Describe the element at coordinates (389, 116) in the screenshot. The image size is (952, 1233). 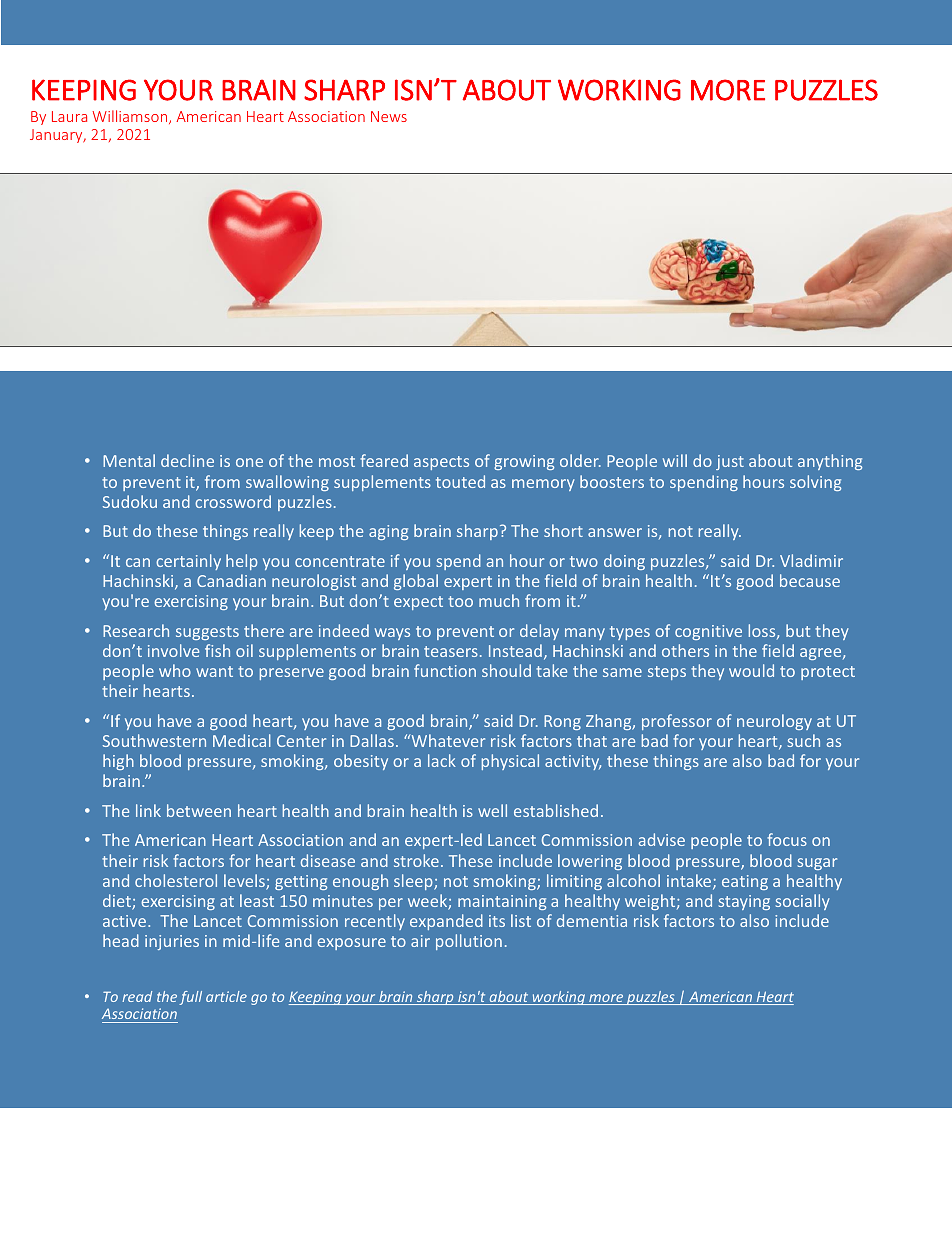
I see `News` at that location.
